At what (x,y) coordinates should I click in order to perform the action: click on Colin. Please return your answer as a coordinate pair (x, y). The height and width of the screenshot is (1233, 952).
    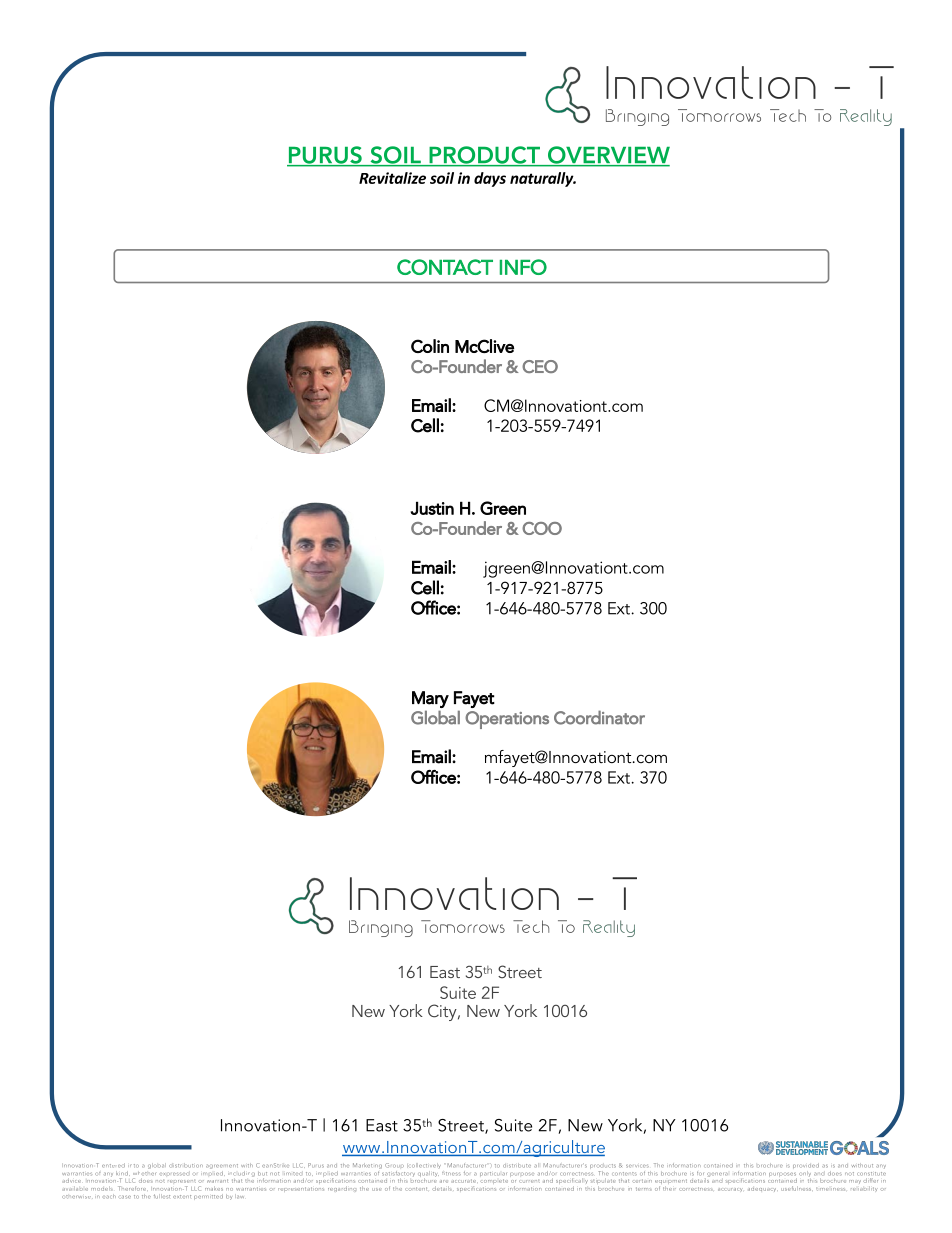
    Looking at the image, I should click on (430, 346).
